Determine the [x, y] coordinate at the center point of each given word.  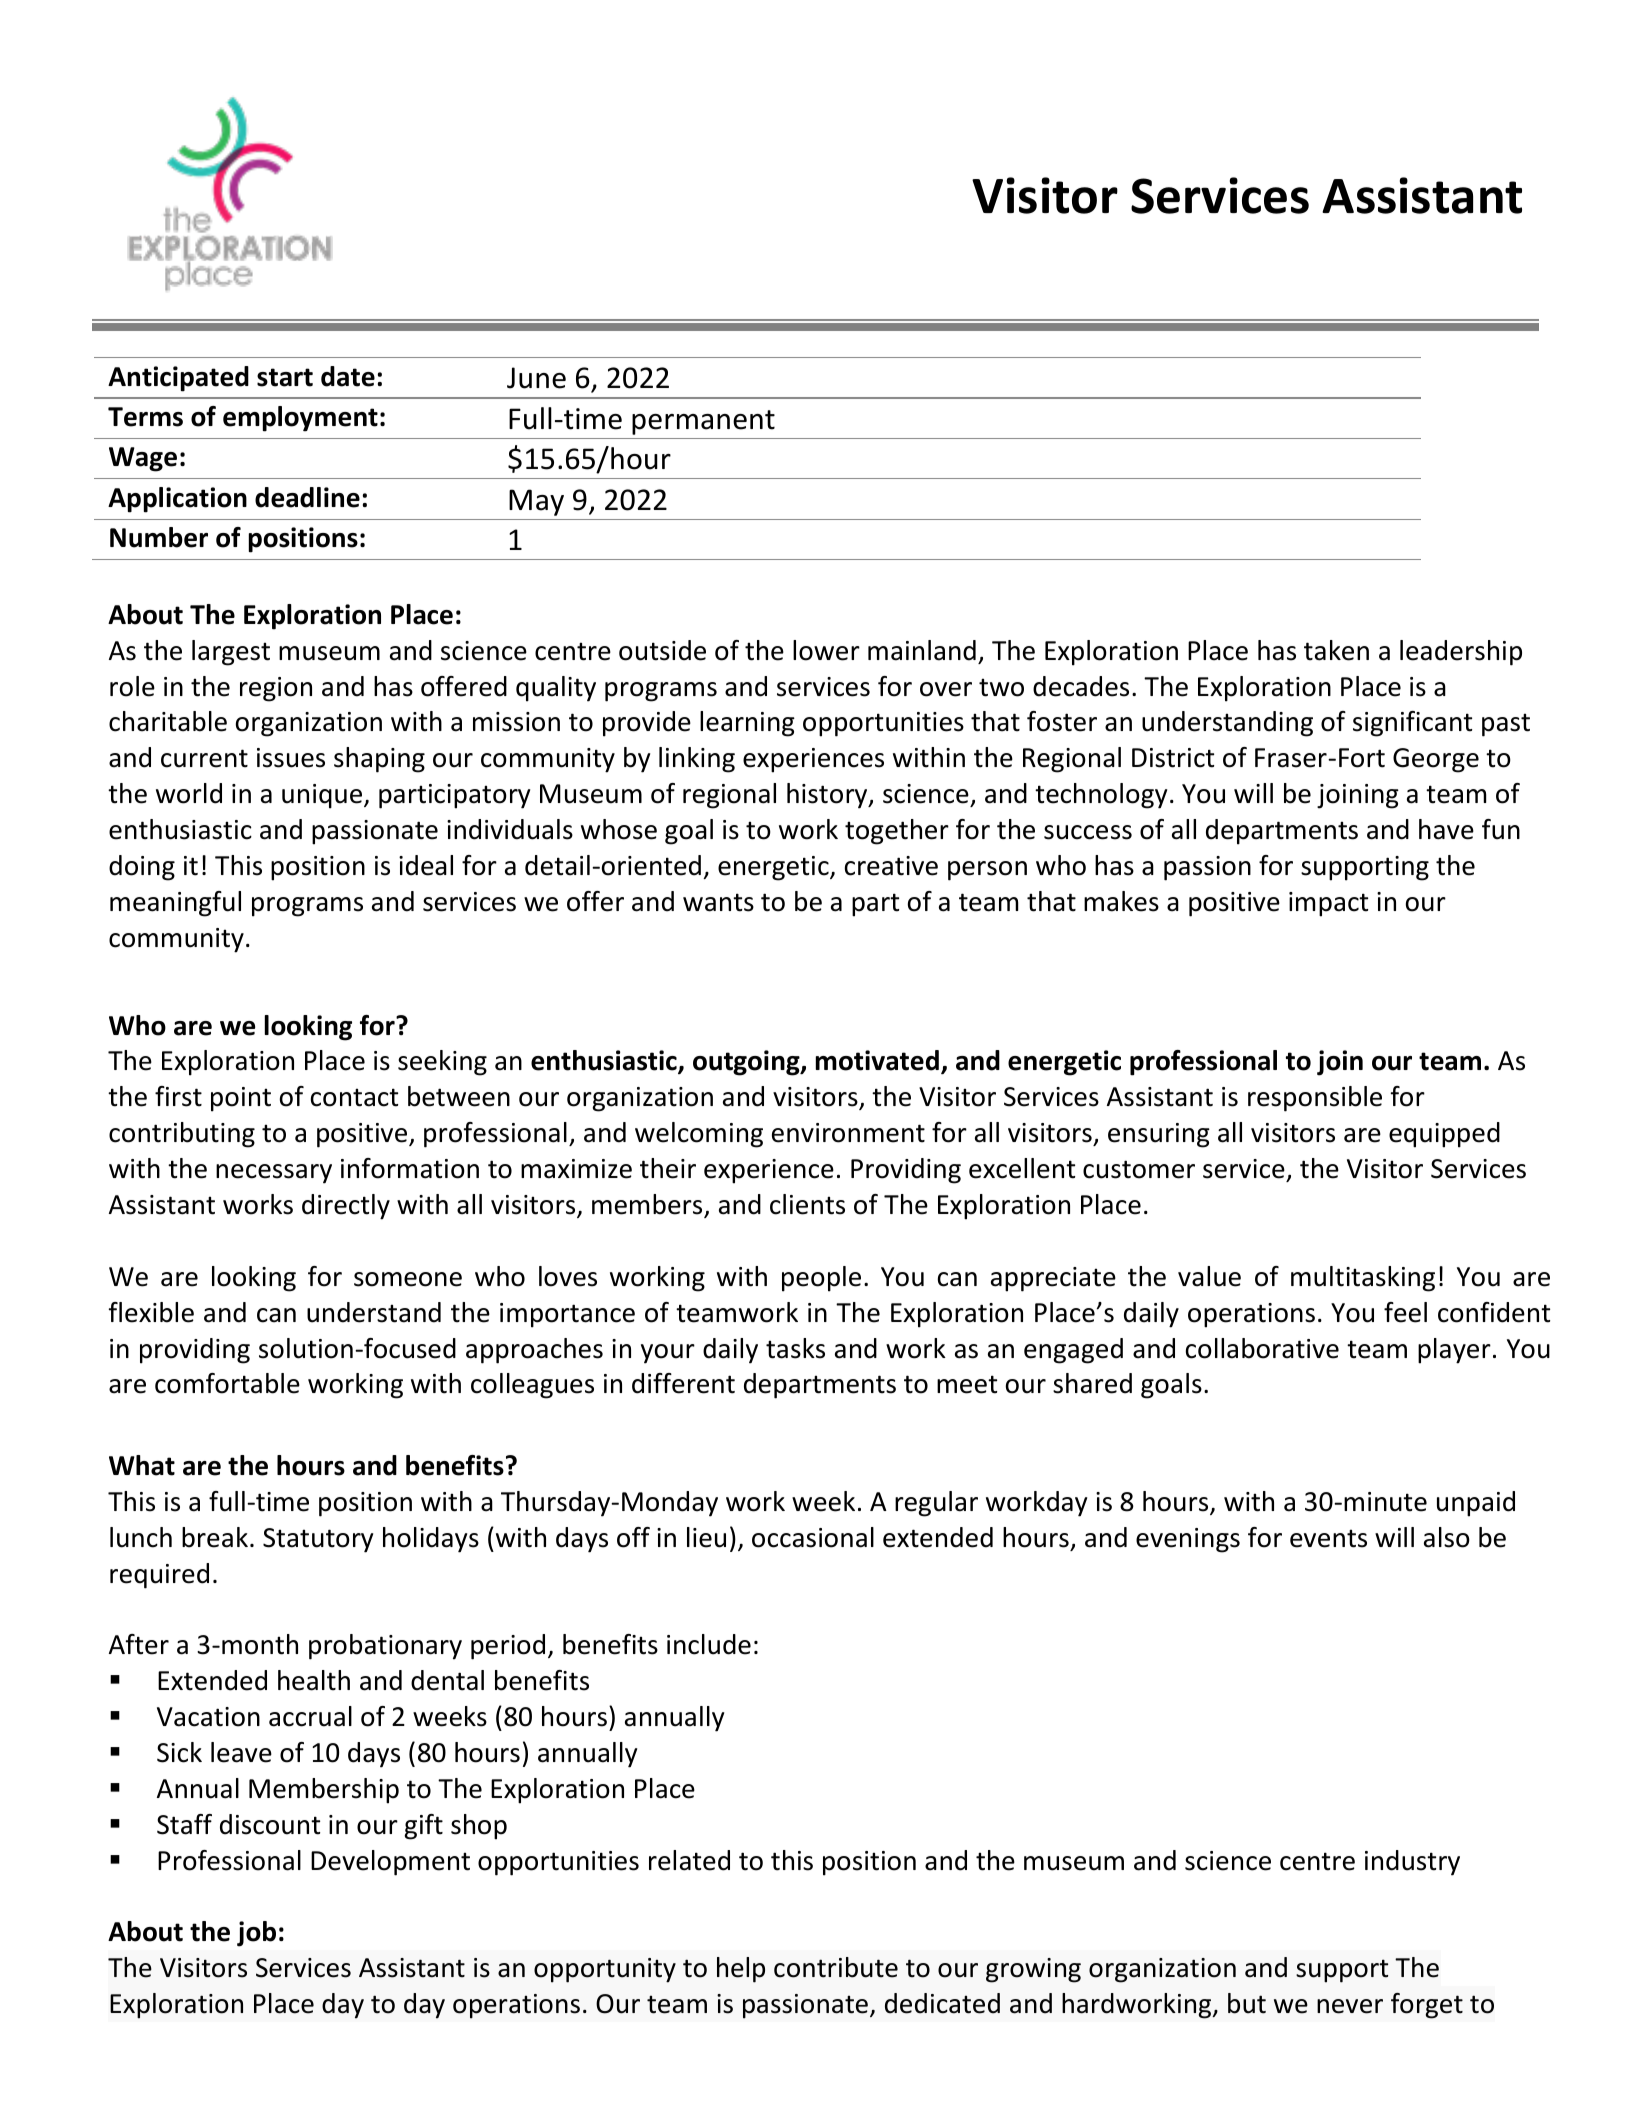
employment [300, 419]
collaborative [1262, 1348]
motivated [877, 1060]
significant [1412, 724]
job [256, 1934]
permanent [703, 422]
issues [291, 758]
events [1328, 1538]
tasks [795, 1348]
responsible [1315, 1099]
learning [747, 724]
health [314, 1680]
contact [354, 1097]
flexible [151, 1312]
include [709, 1644]
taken [1336, 650]
